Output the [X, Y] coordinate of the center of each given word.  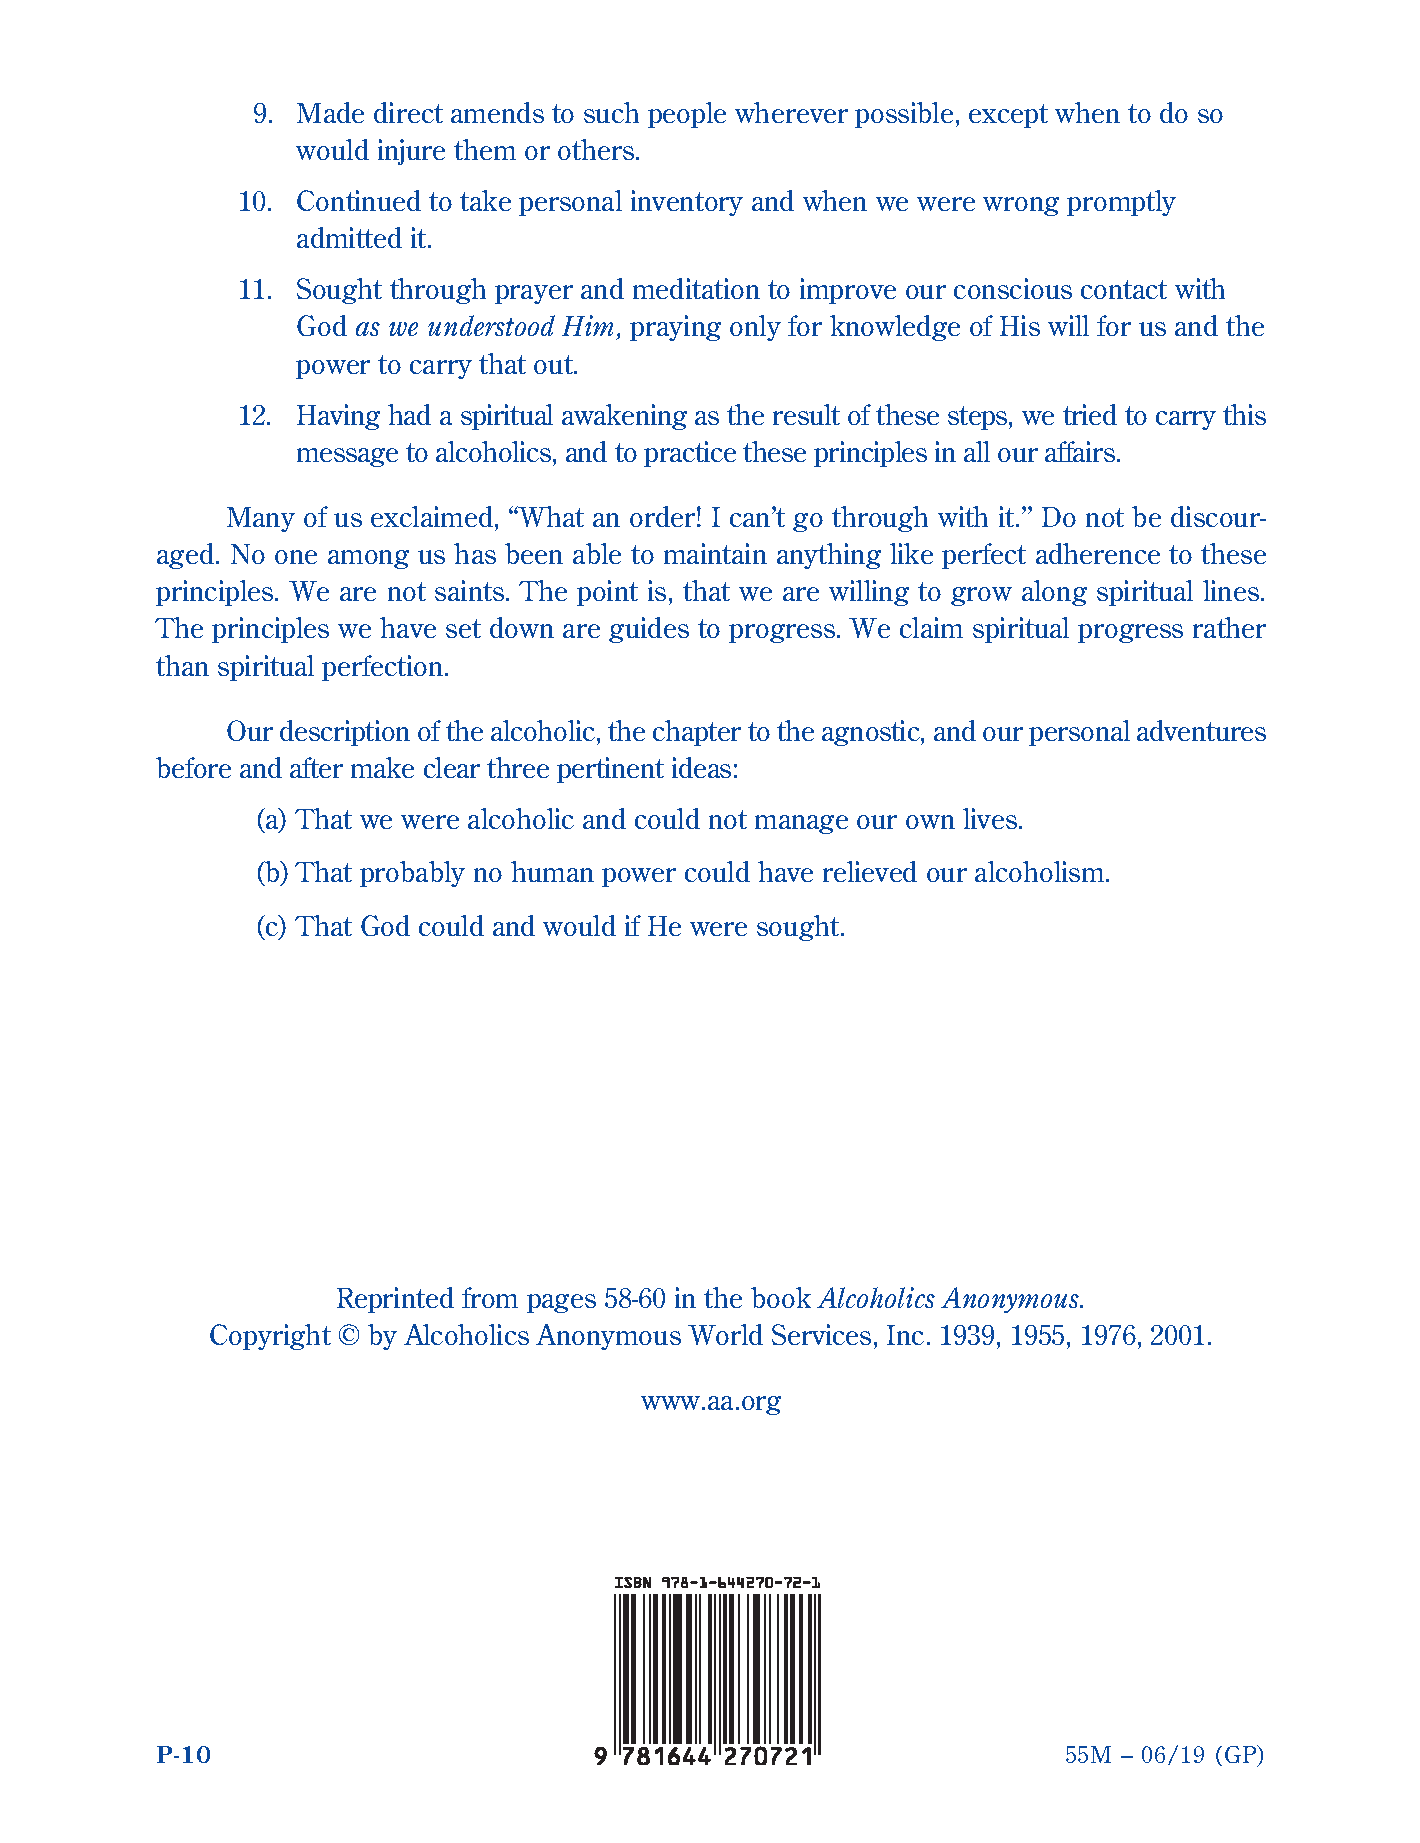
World [725, 1334]
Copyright [270, 1337]
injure [411, 152]
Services [821, 1334]
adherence [1098, 553]
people [687, 115]
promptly [1121, 203]
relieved [870, 871]
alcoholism [1041, 871]
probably [412, 874]
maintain [715, 553]
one [296, 557]
